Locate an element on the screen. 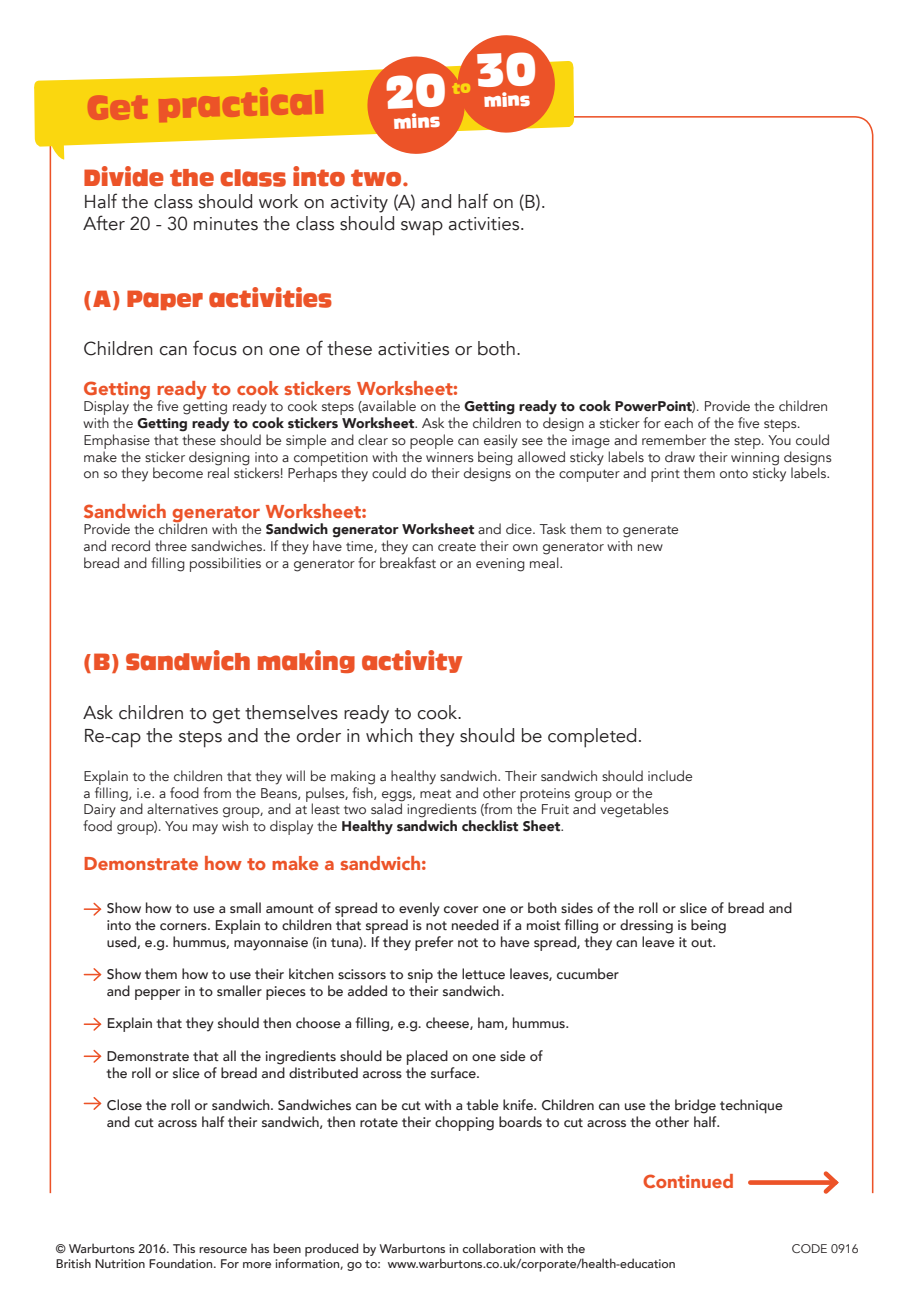 The width and height of the screenshot is (924, 1308). become is located at coordinates (178, 473).
